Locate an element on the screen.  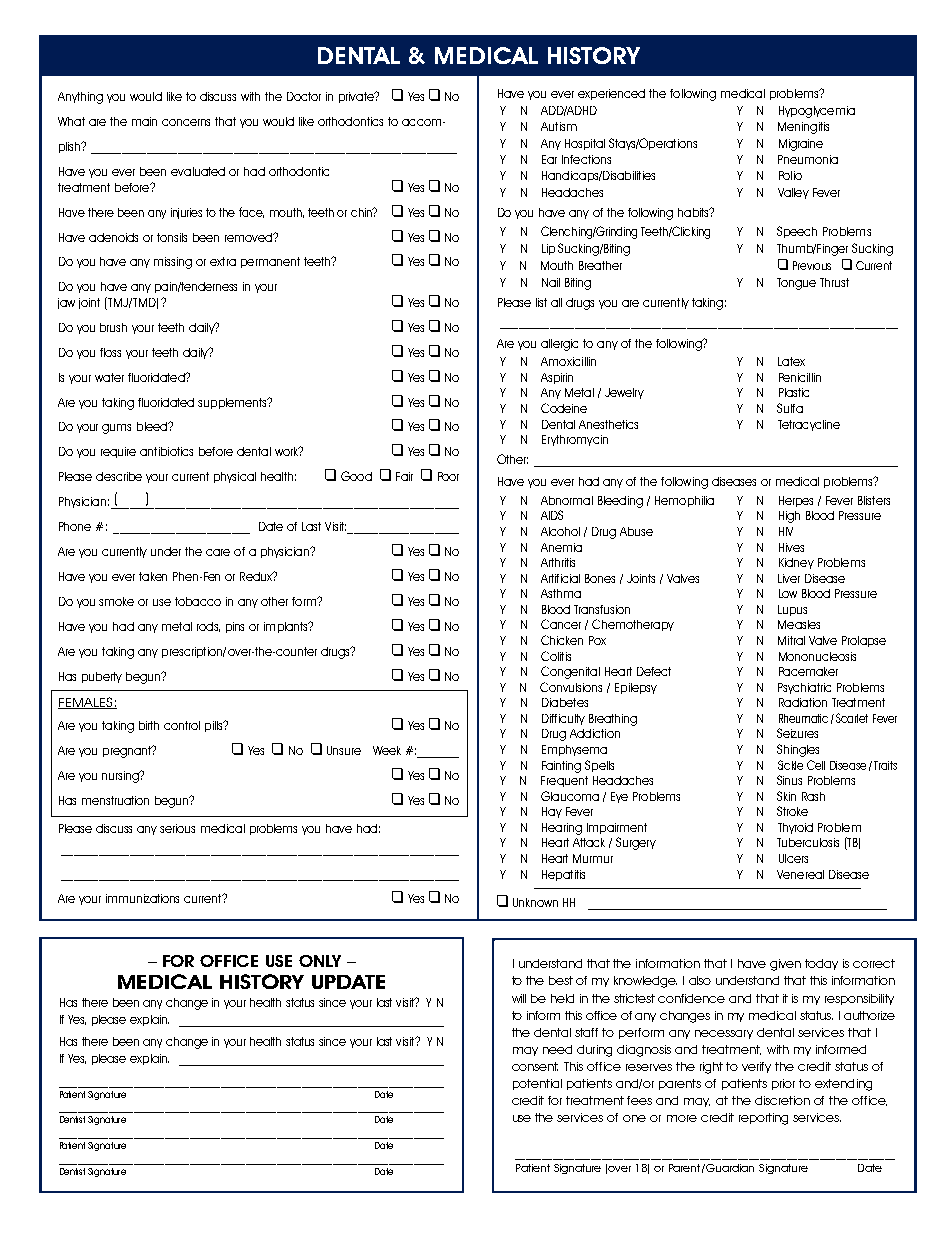
main is located at coordinates (144, 121).
